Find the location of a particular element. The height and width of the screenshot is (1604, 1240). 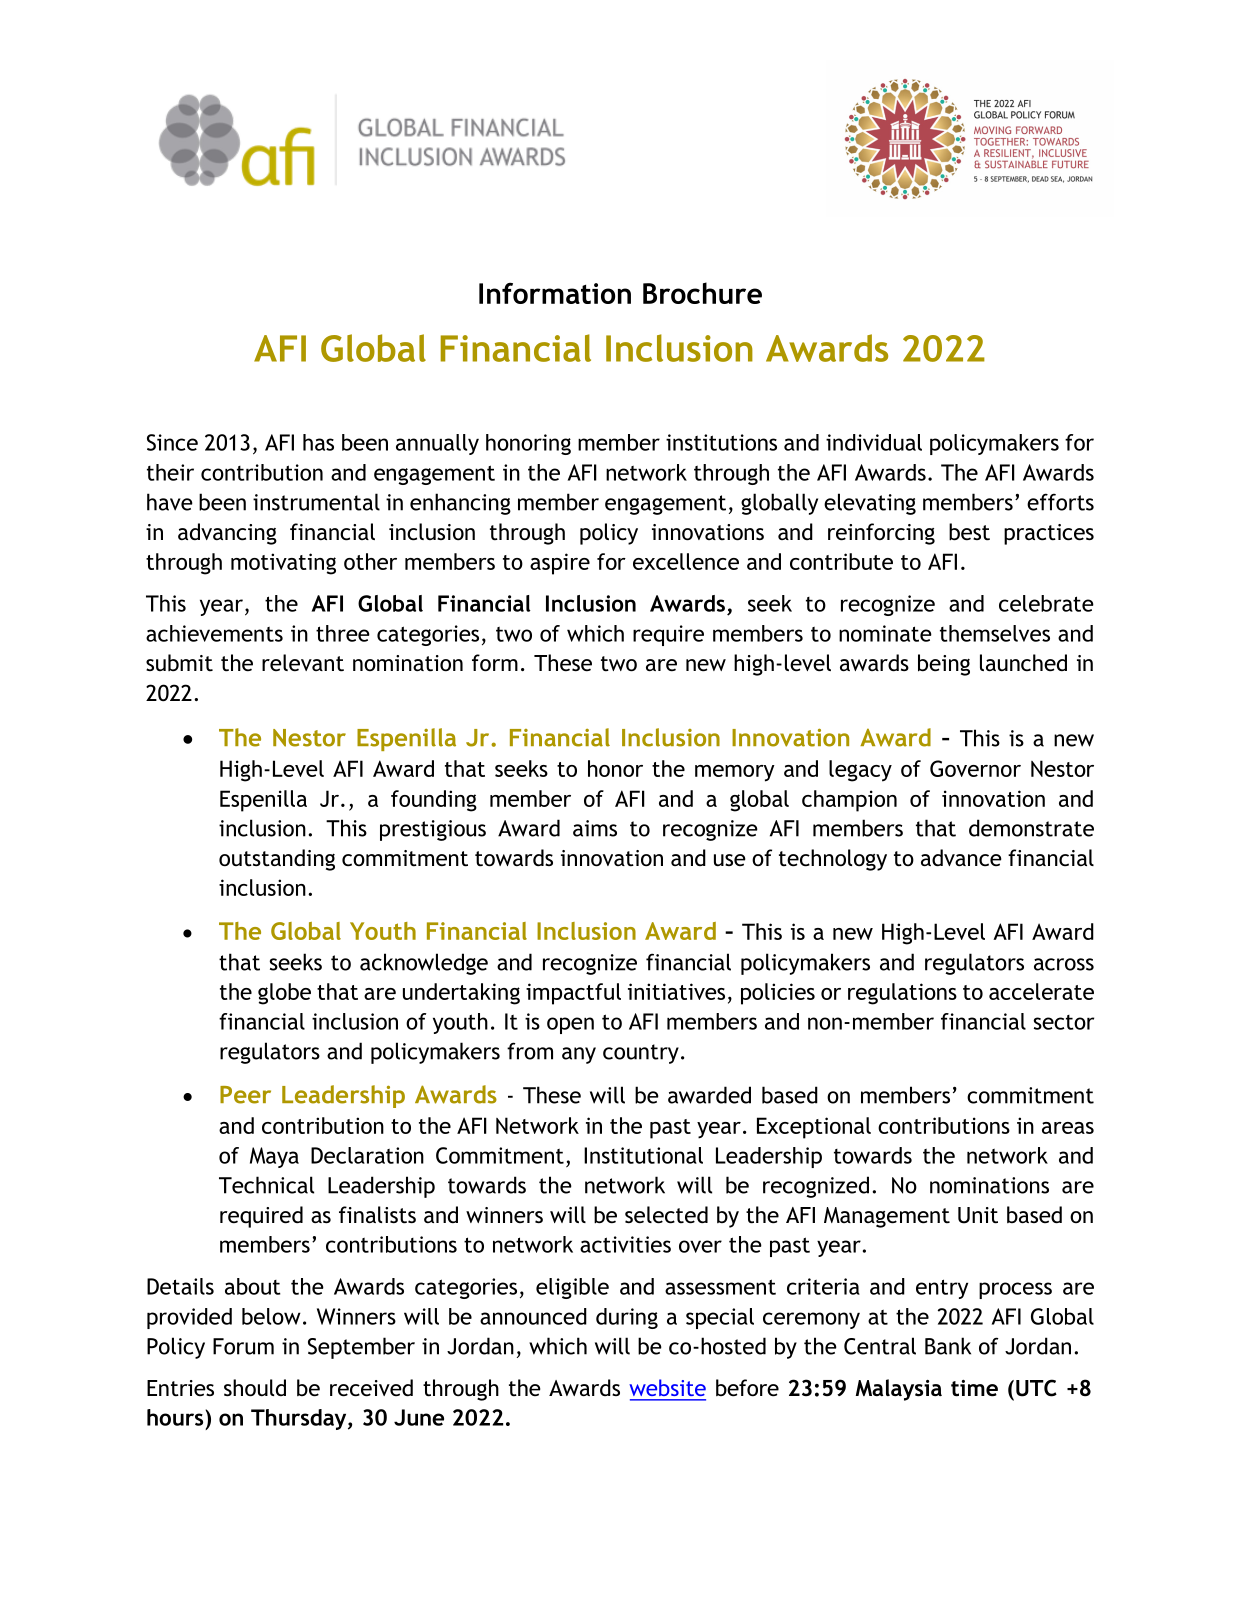

Unit is located at coordinates (978, 1215).
